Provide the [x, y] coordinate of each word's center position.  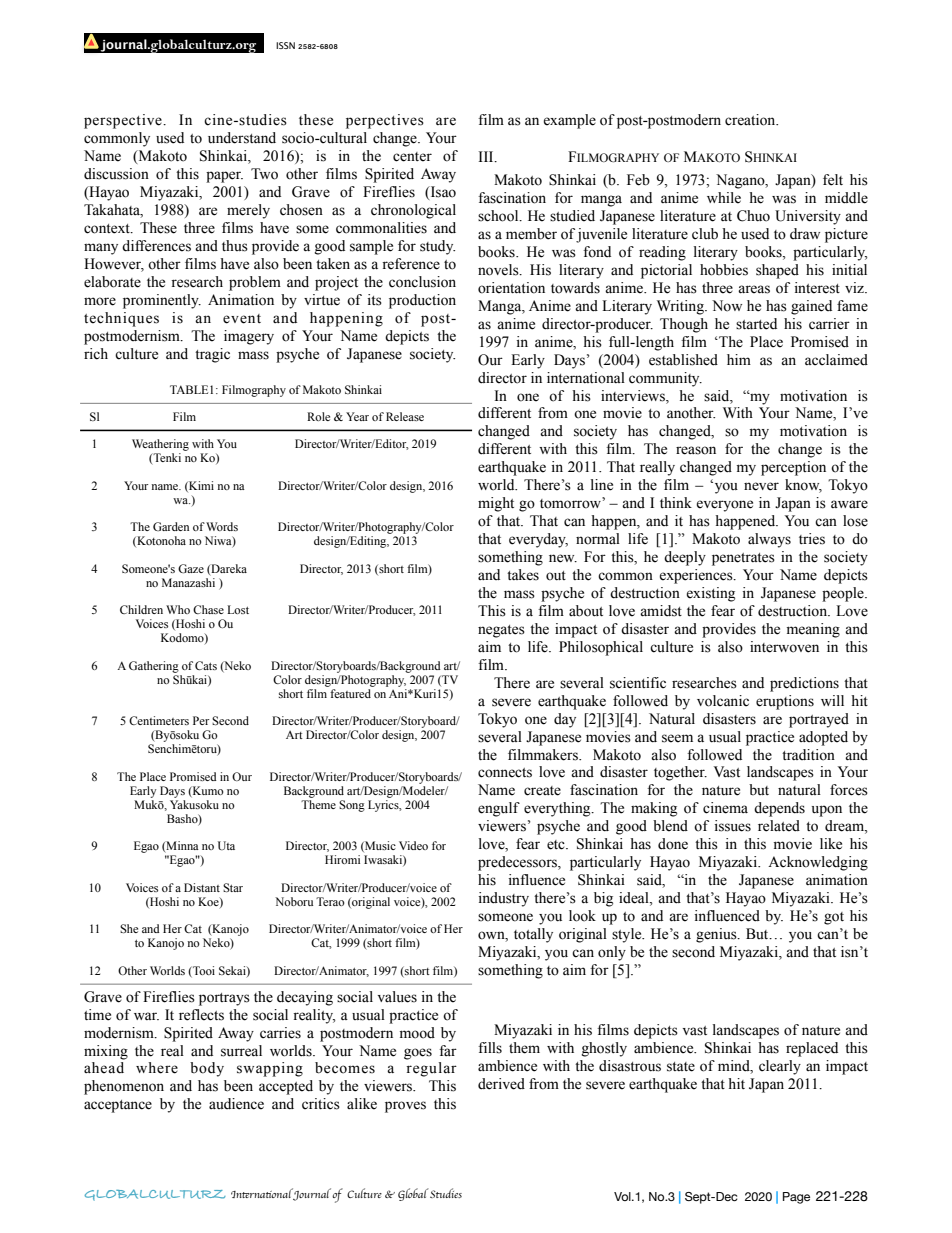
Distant [202, 887]
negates [501, 631]
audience [236, 1104]
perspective [124, 121]
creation [751, 120]
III [487, 156]
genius [717, 935]
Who [178, 609]
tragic [212, 355]
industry [504, 899]
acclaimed [836, 360]
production [422, 301]
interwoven [784, 647]
